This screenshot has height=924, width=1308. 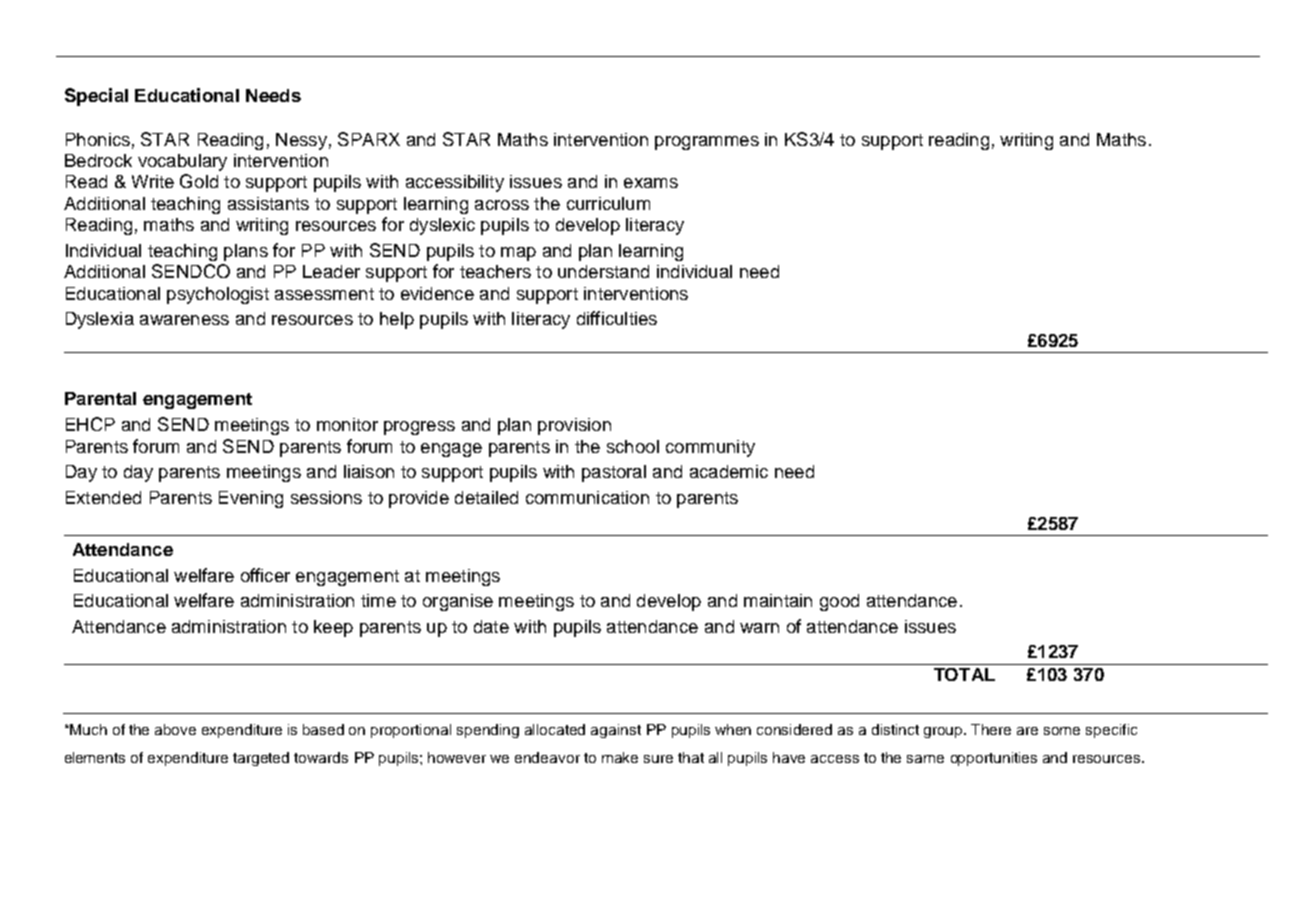 What do you see at coordinates (710, 448) in the screenshot?
I see `community` at bounding box center [710, 448].
